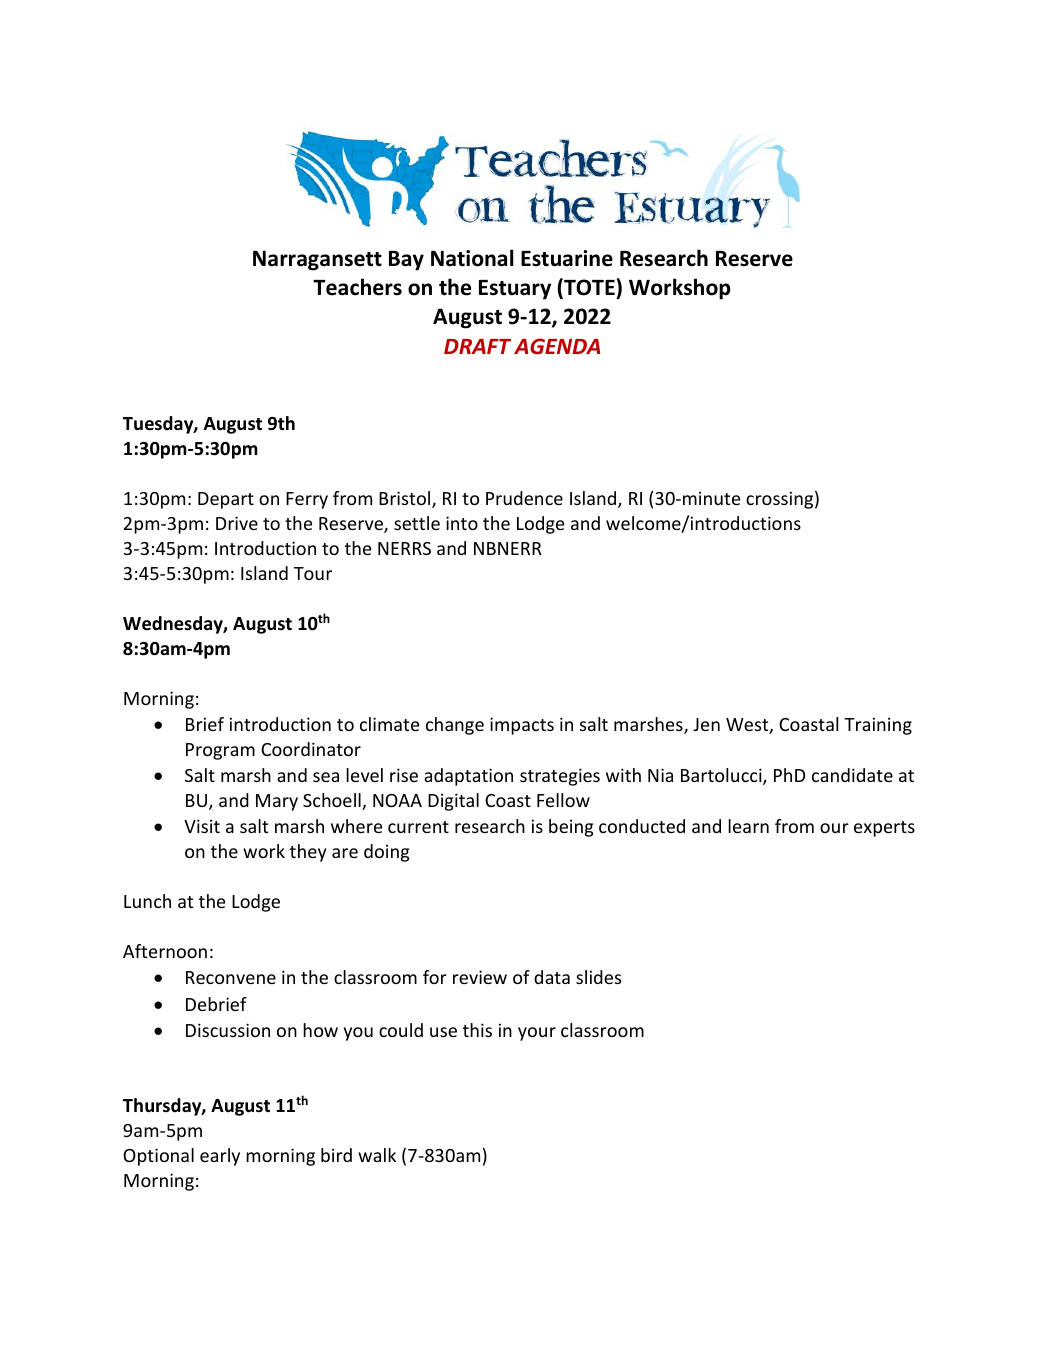 This page has width=1045, height=1353. I want to click on impacts, so click(522, 726).
